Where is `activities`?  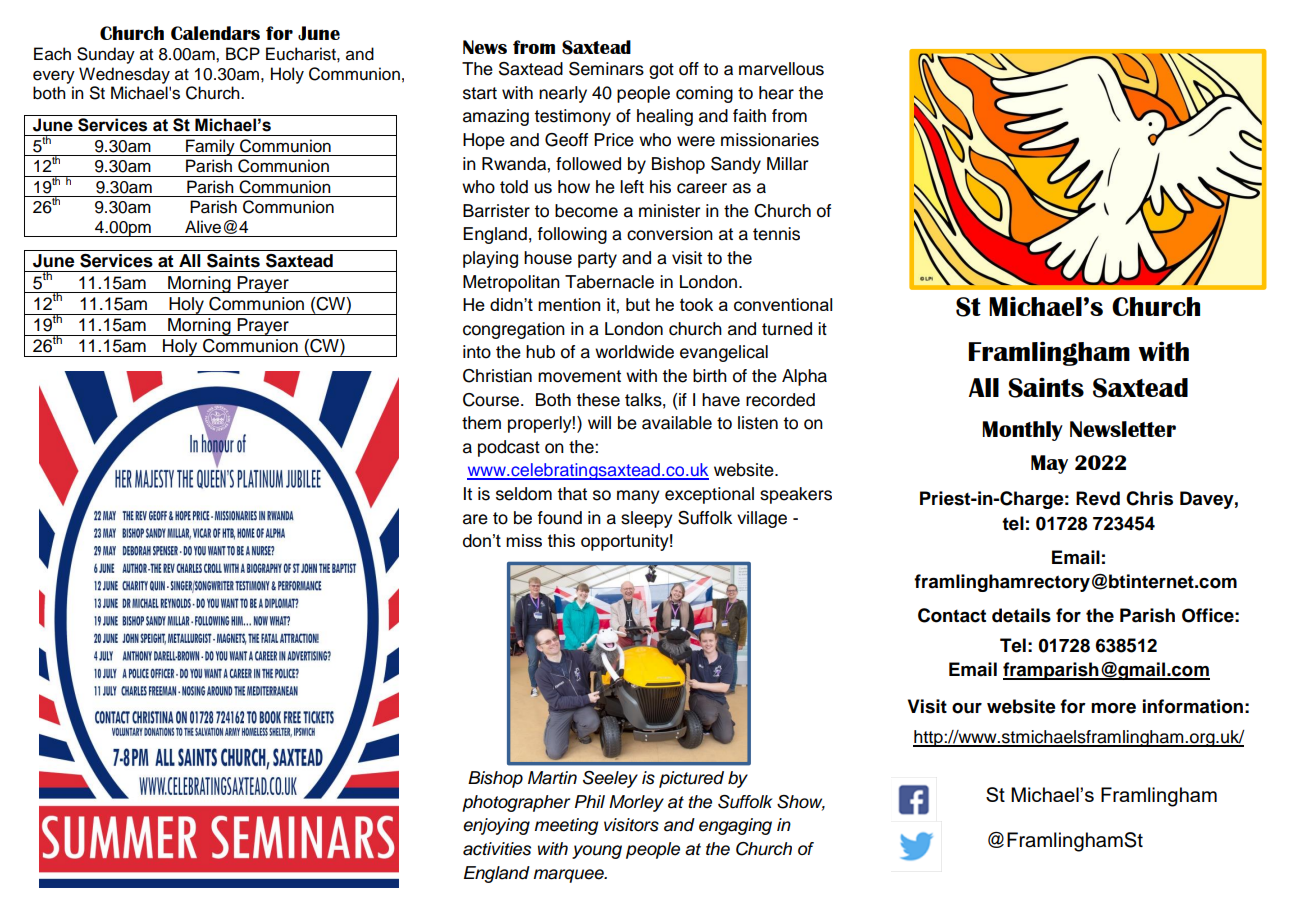 activities is located at coordinates (497, 849).
